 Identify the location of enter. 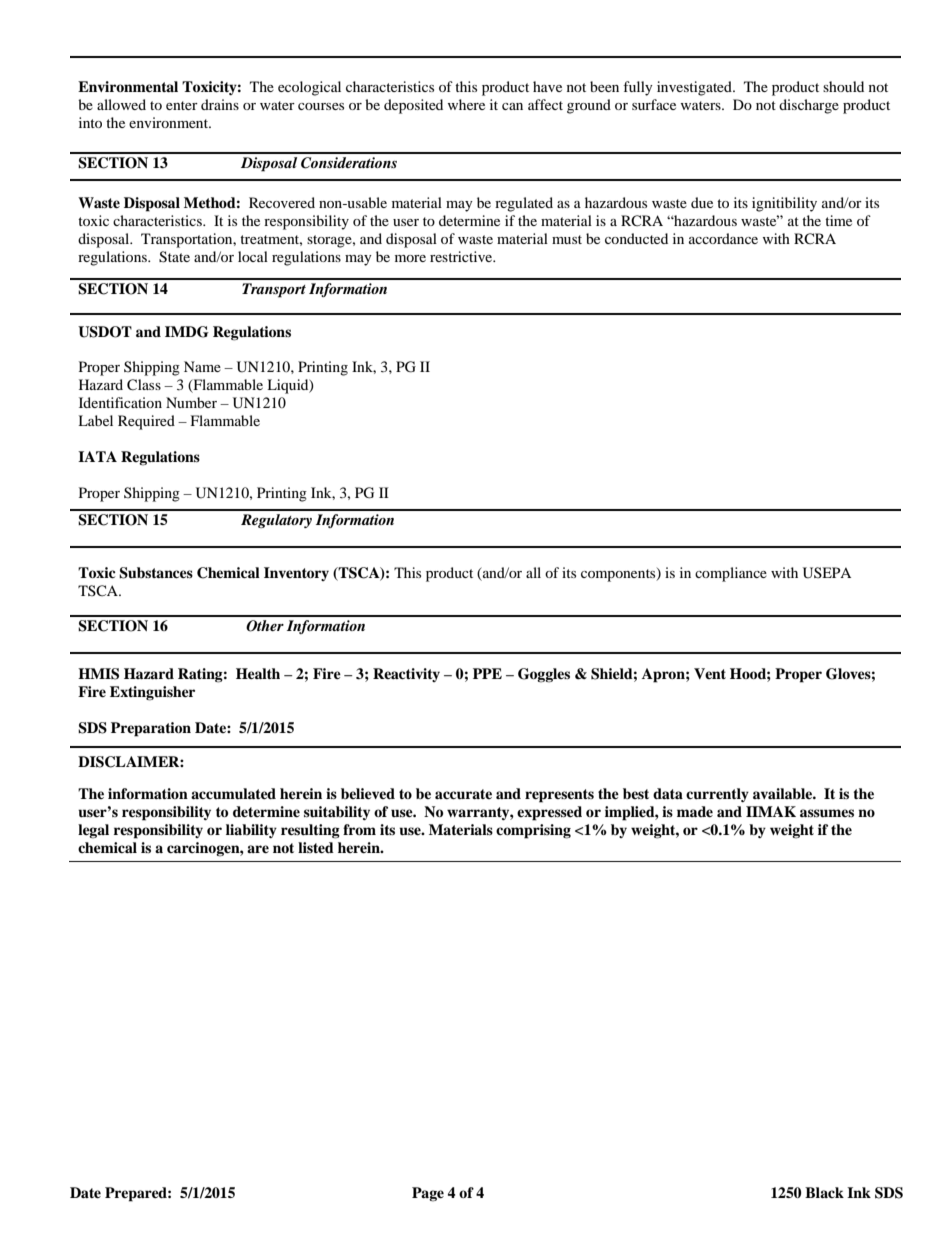
(182, 105).
